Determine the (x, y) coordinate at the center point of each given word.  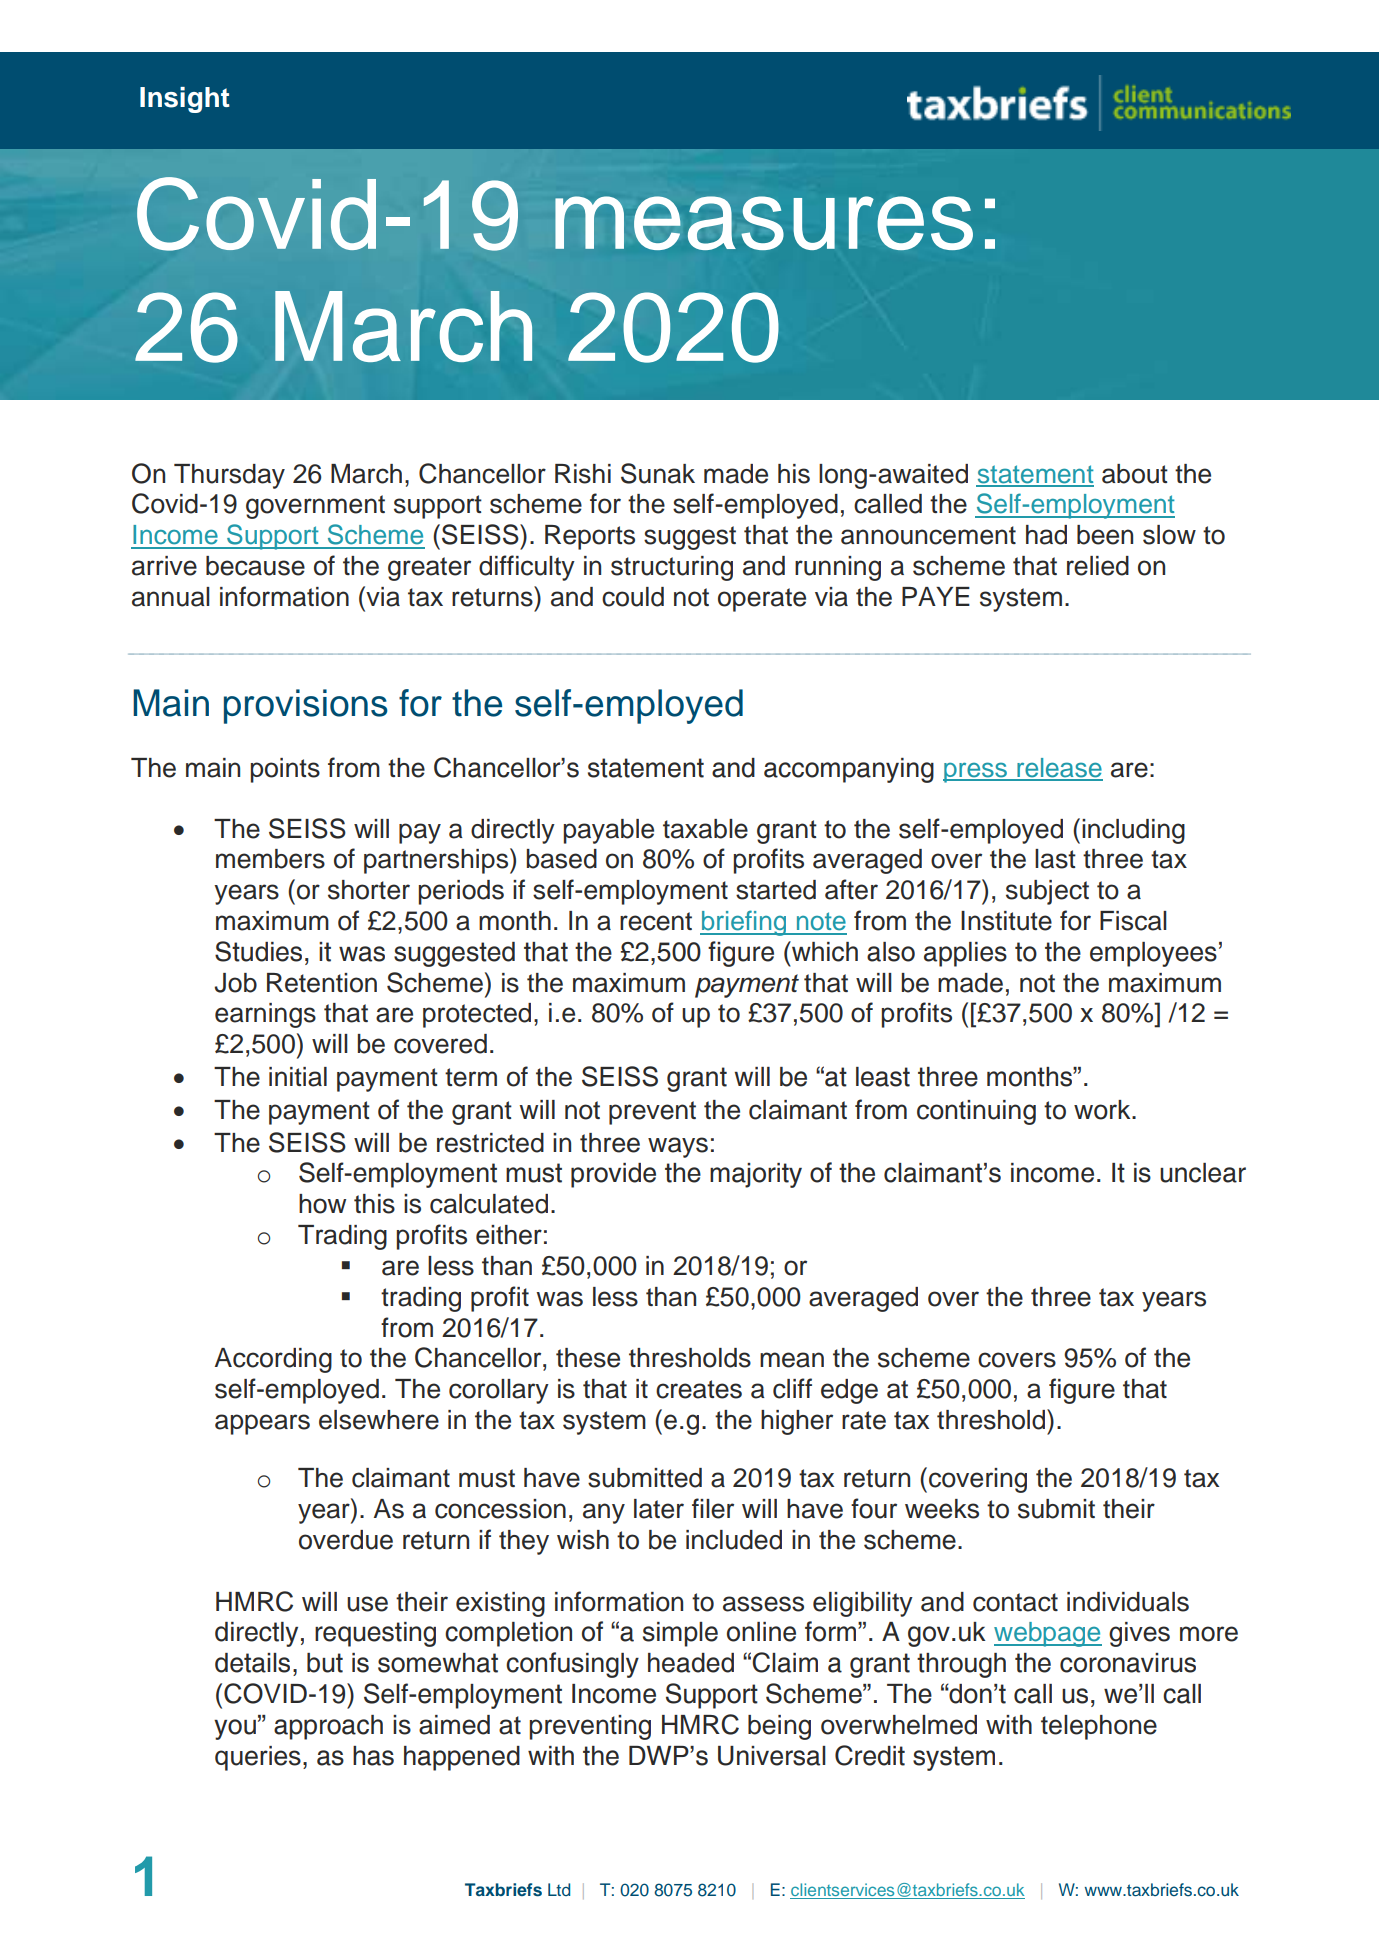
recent (656, 921)
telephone (1099, 1727)
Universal (772, 1756)
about (1135, 474)
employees (1153, 954)
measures (764, 223)
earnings (265, 1015)
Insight (185, 100)
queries (258, 1758)
